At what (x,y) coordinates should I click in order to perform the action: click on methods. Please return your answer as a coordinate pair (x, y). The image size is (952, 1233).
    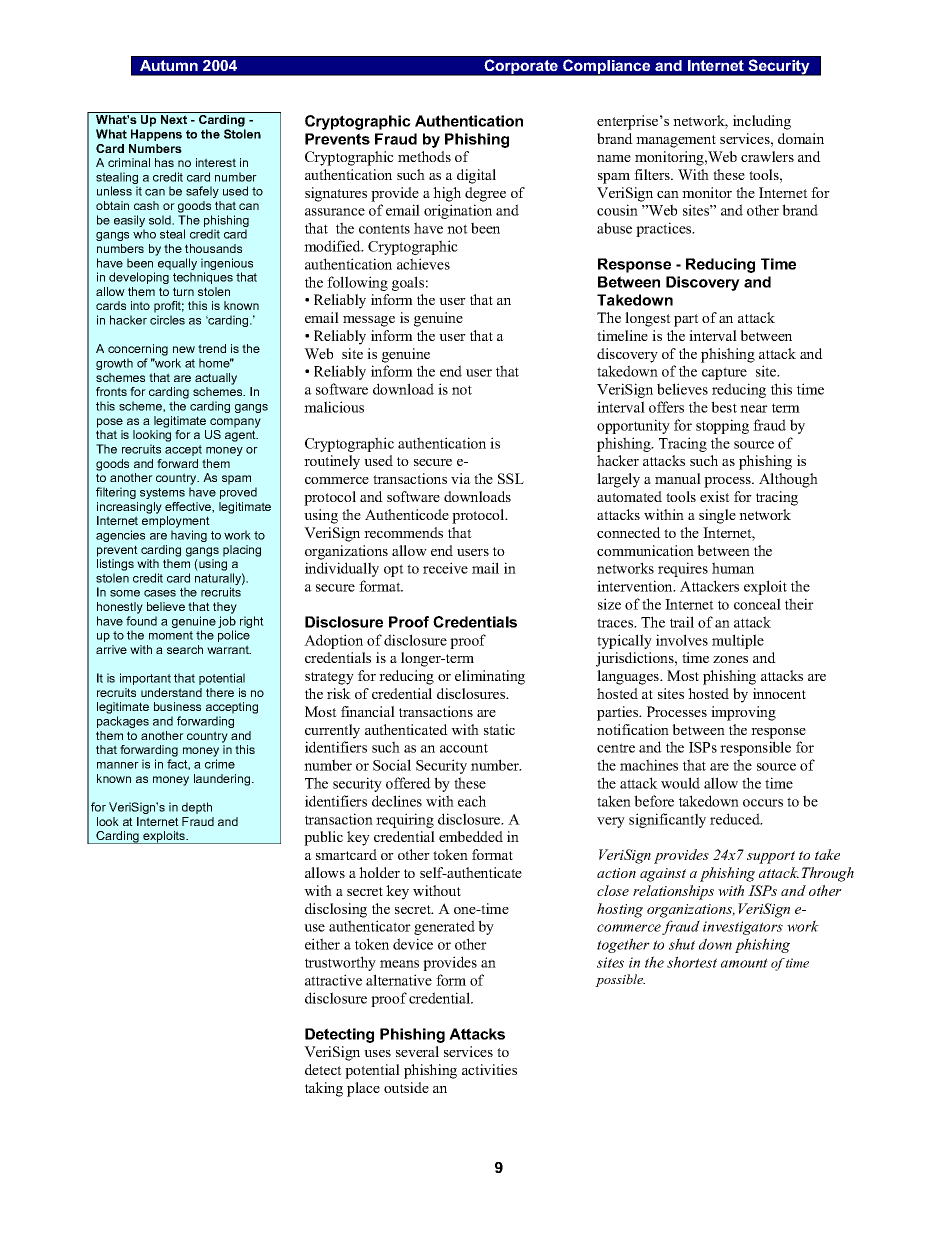
    Looking at the image, I should click on (424, 156).
